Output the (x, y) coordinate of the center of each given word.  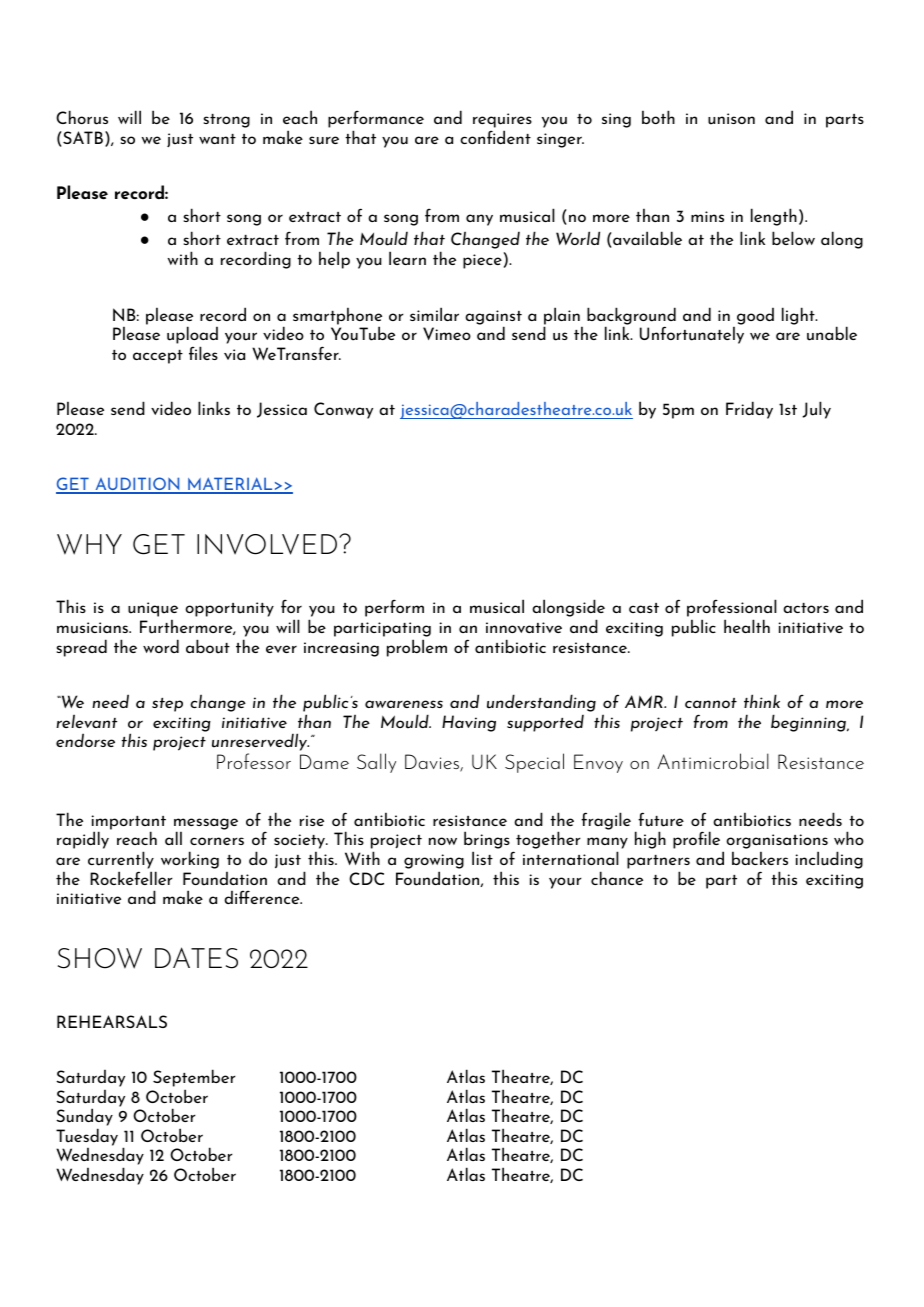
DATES (196, 958)
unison (731, 119)
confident (495, 137)
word (161, 646)
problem (417, 648)
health (747, 626)
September (194, 1078)
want (217, 139)
